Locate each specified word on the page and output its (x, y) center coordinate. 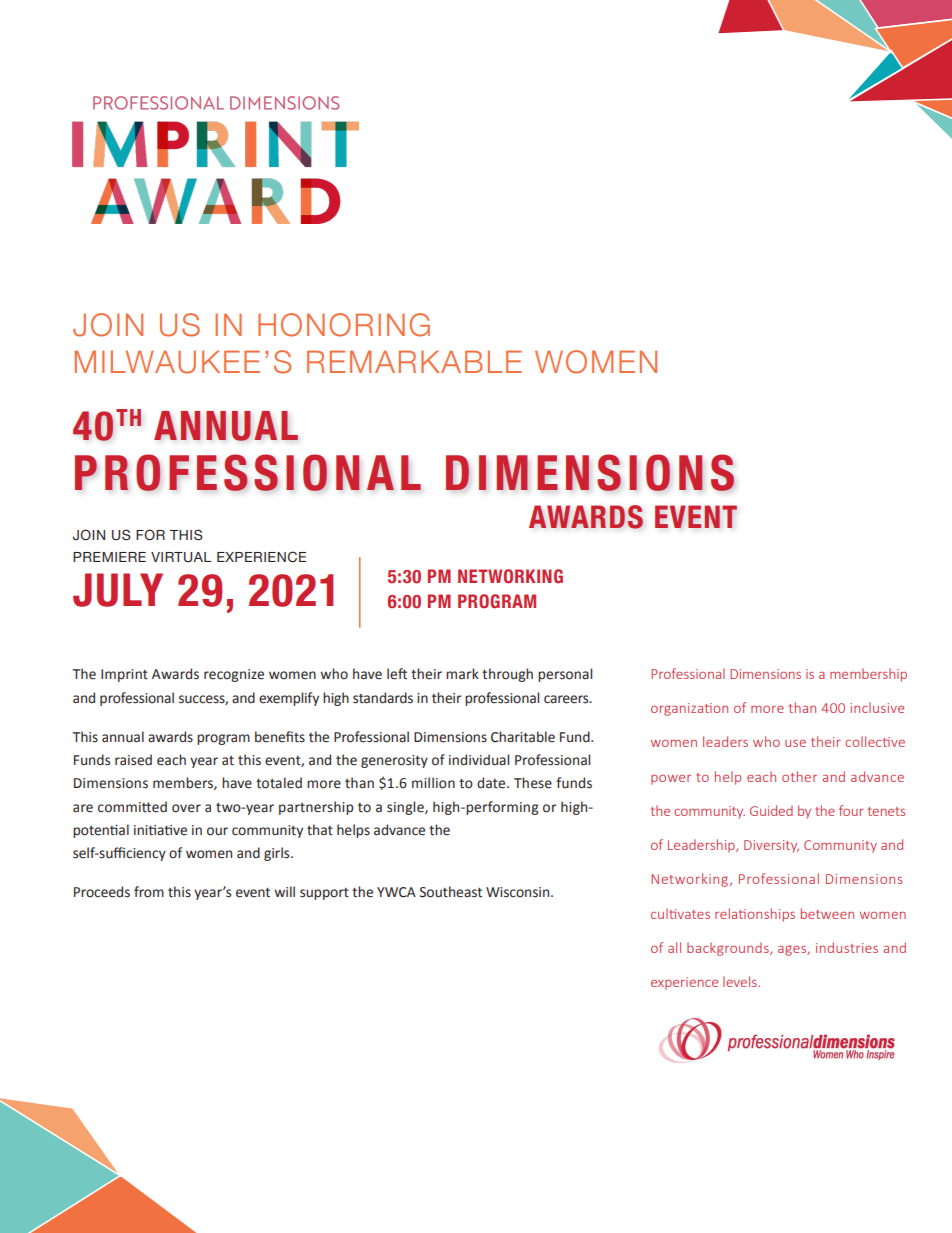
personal (565, 675)
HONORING (344, 325)
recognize (234, 675)
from (149, 892)
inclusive (877, 707)
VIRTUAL (181, 557)
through (507, 675)
